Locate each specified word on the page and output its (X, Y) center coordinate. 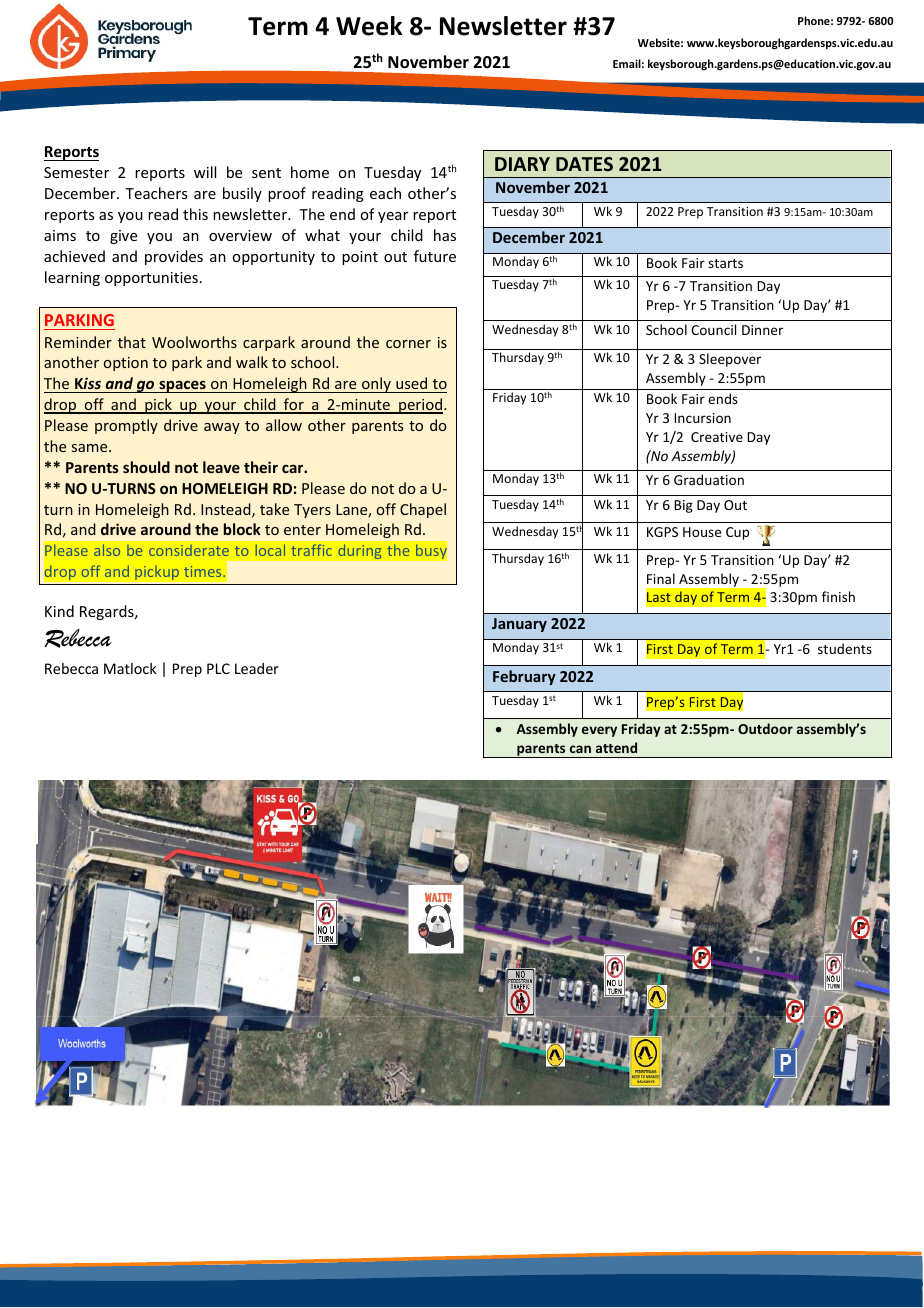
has (445, 235)
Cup (737, 533)
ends (723, 398)
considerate (189, 550)
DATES (584, 164)
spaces (182, 386)
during (360, 551)
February (524, 677)
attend (616, 747)
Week (369, 26)
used (411, 383)
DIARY (522, 164)
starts (725, 263)
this (195, 214)
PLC (218, 668)
